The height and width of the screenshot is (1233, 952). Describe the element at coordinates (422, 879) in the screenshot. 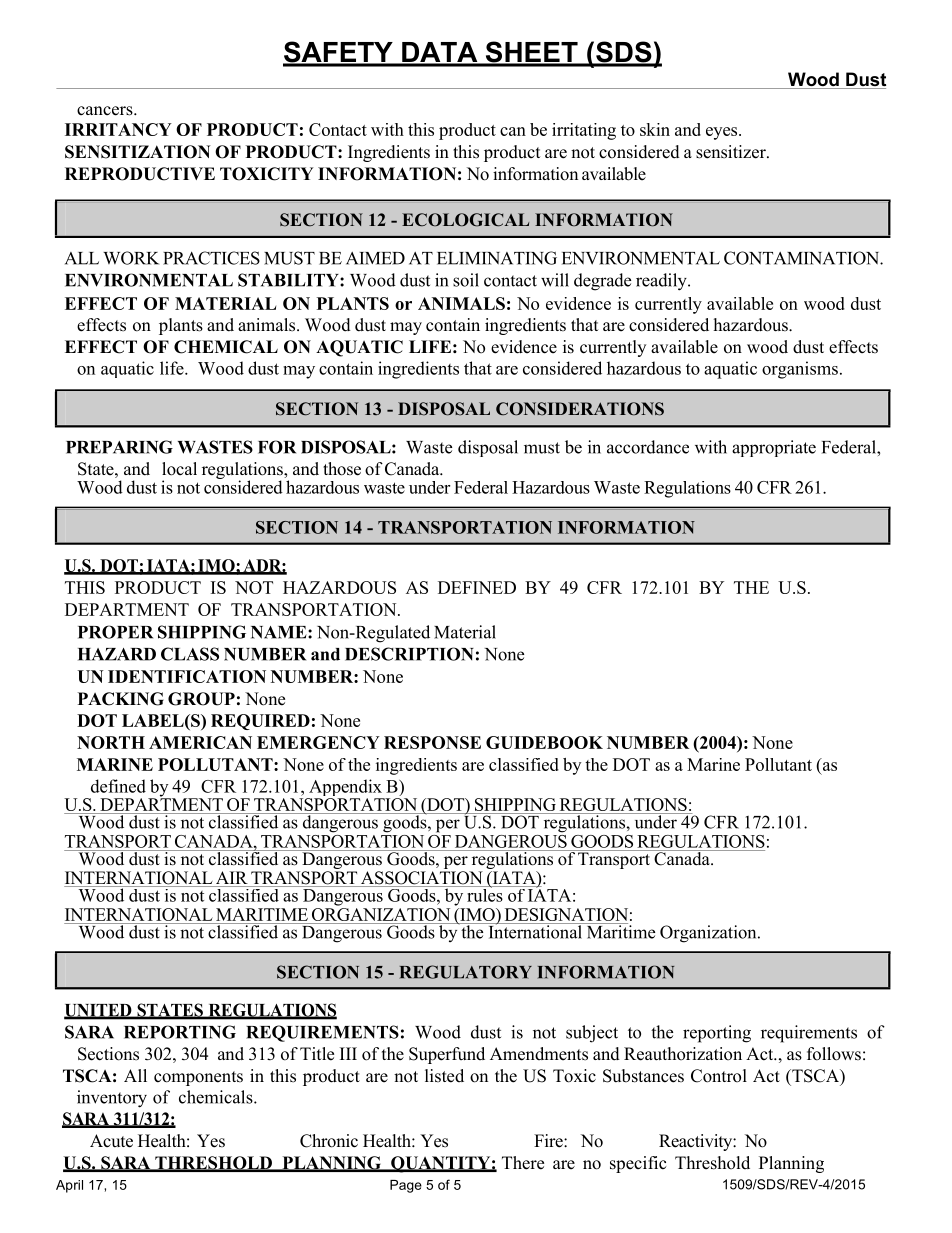

I see `ASSOCIATION` at that location.
